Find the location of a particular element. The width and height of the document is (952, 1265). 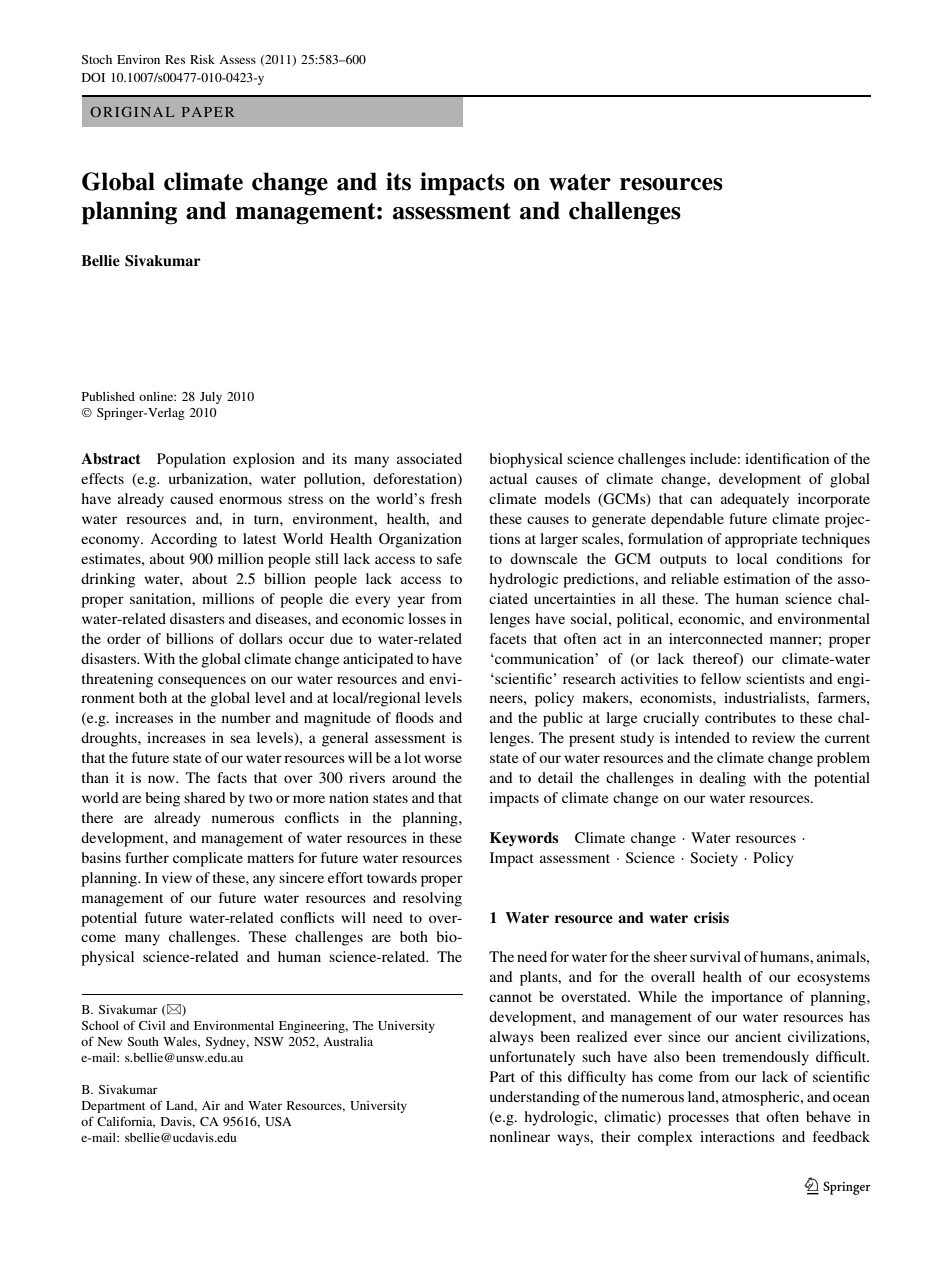

atmospheric is located at coordinates (762, 1098).
